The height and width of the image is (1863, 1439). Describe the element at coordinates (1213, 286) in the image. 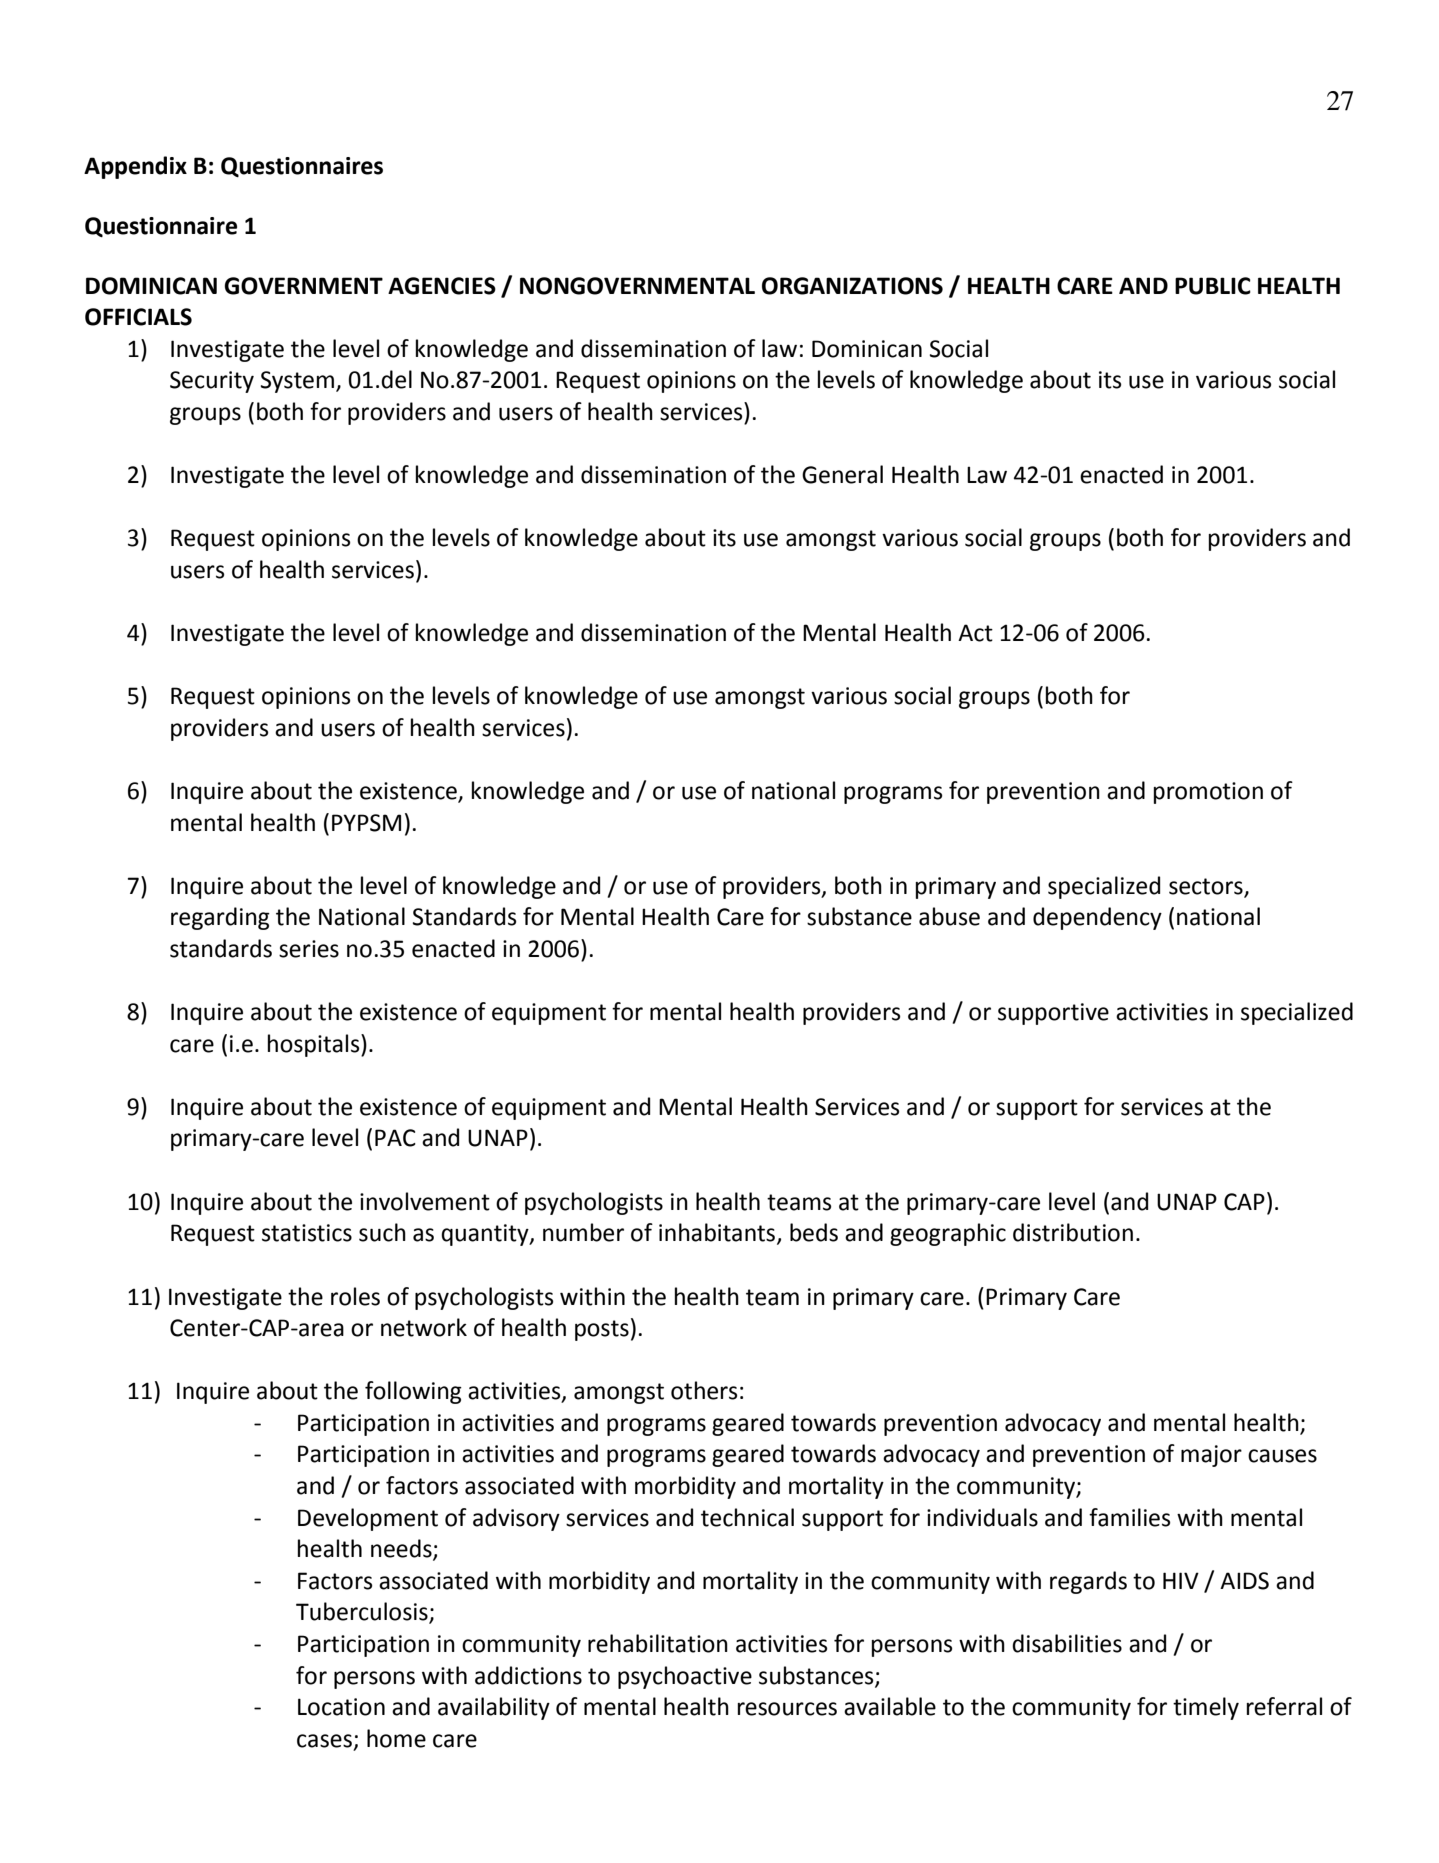

I see `PUBLIC` at that location.
